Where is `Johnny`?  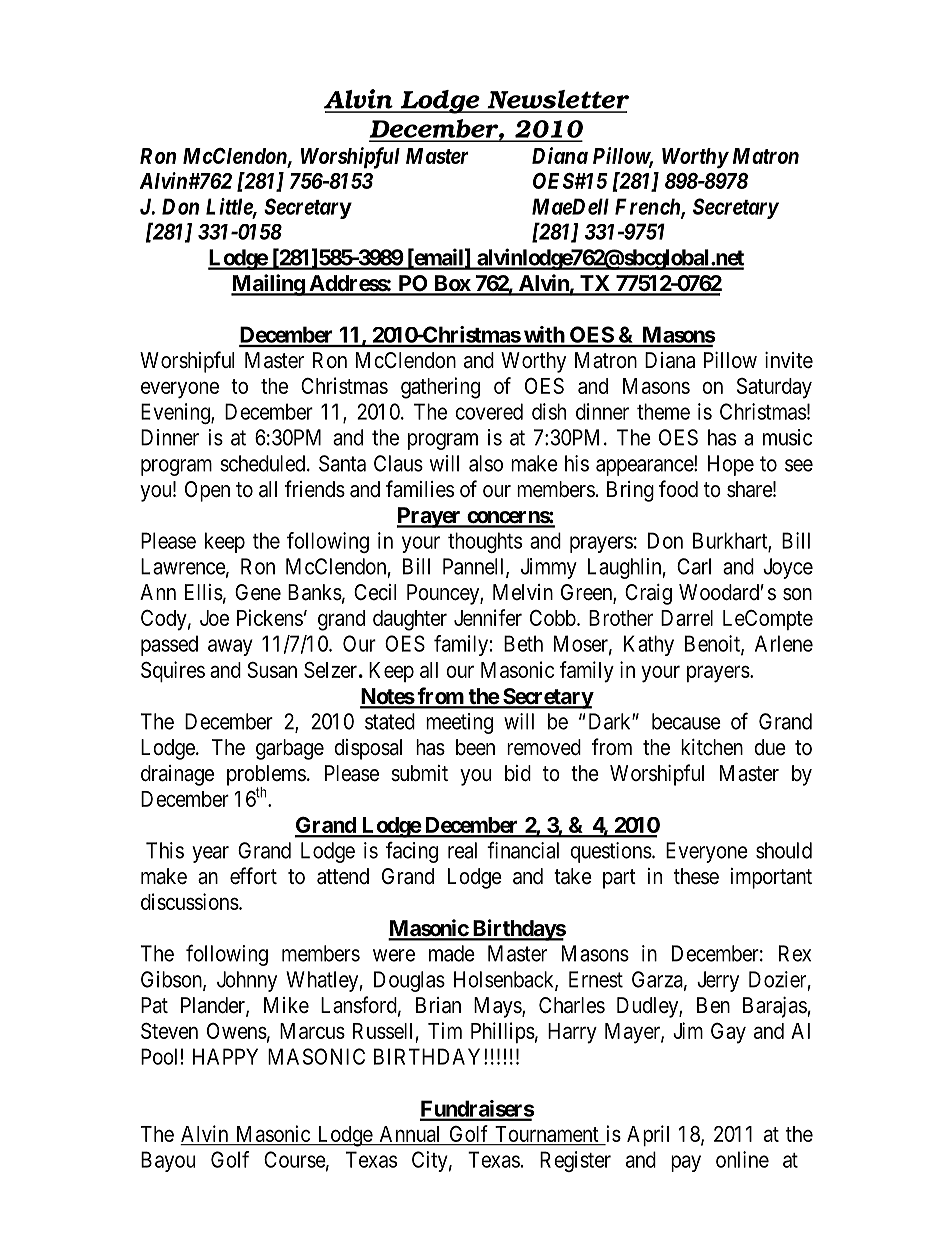 Johnny is located at coordinates (247, 981).
